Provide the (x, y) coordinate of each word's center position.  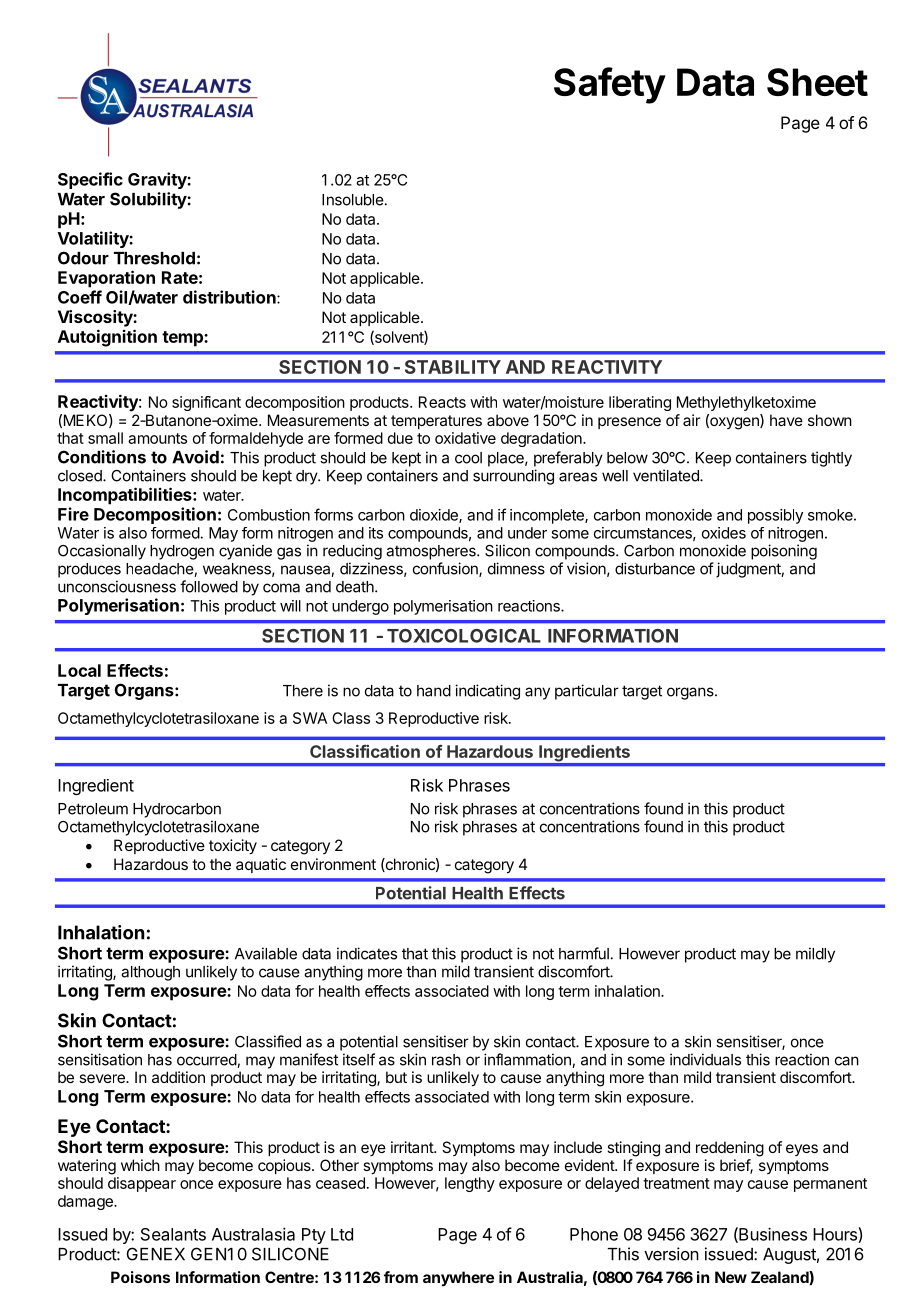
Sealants (173, 1234)
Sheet (817, 82)
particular (587, 692)
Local (79, 670)
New (731, 1277)
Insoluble (353, 200)
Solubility (149, 200)
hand (434, 691)
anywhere (458, 1278)
